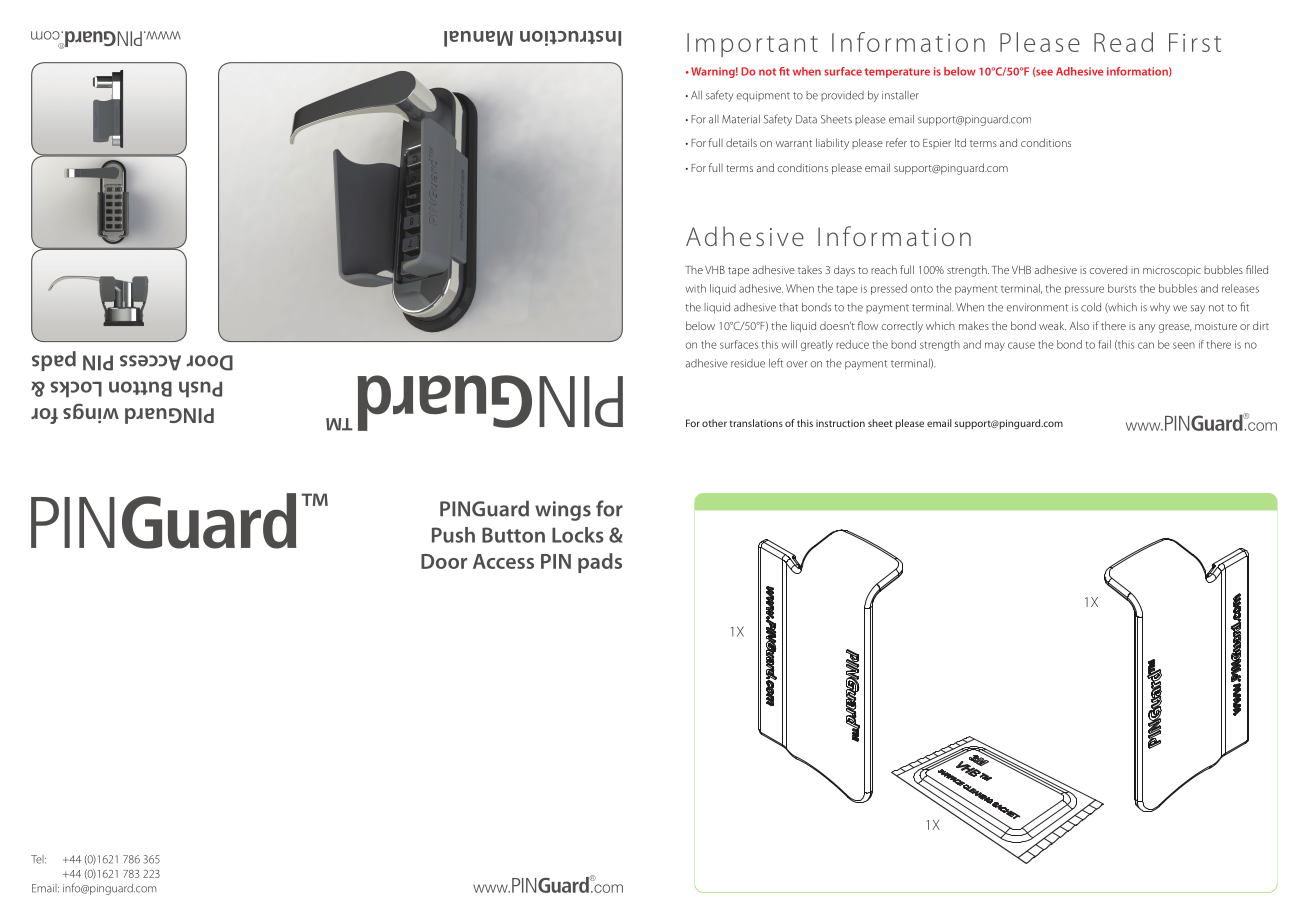  I want to click on takes, so click(810, 270).
